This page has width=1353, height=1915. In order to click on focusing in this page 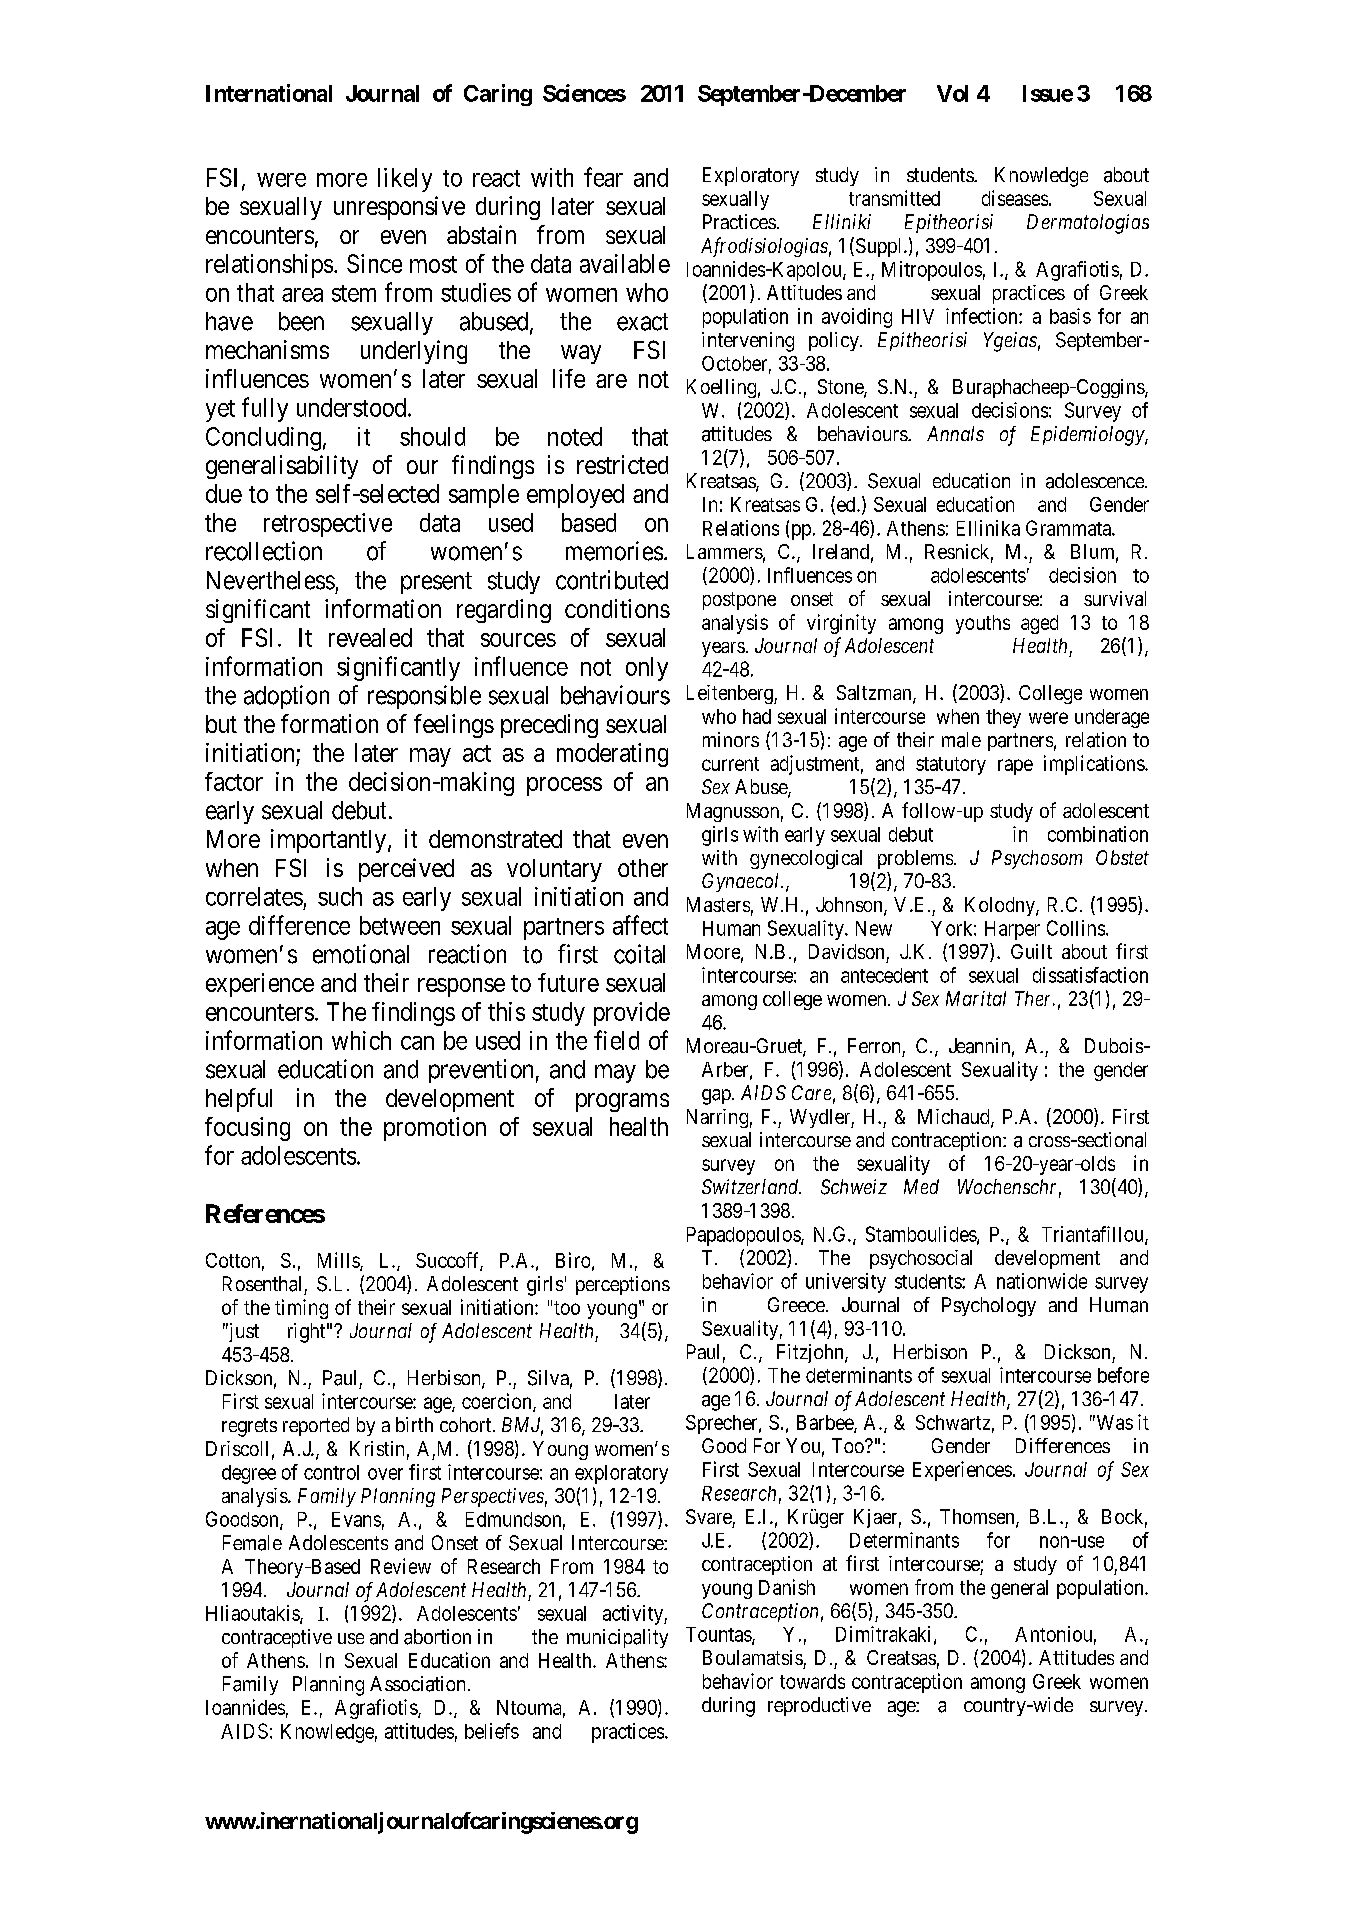, I will do `click(247, 1129)`.
